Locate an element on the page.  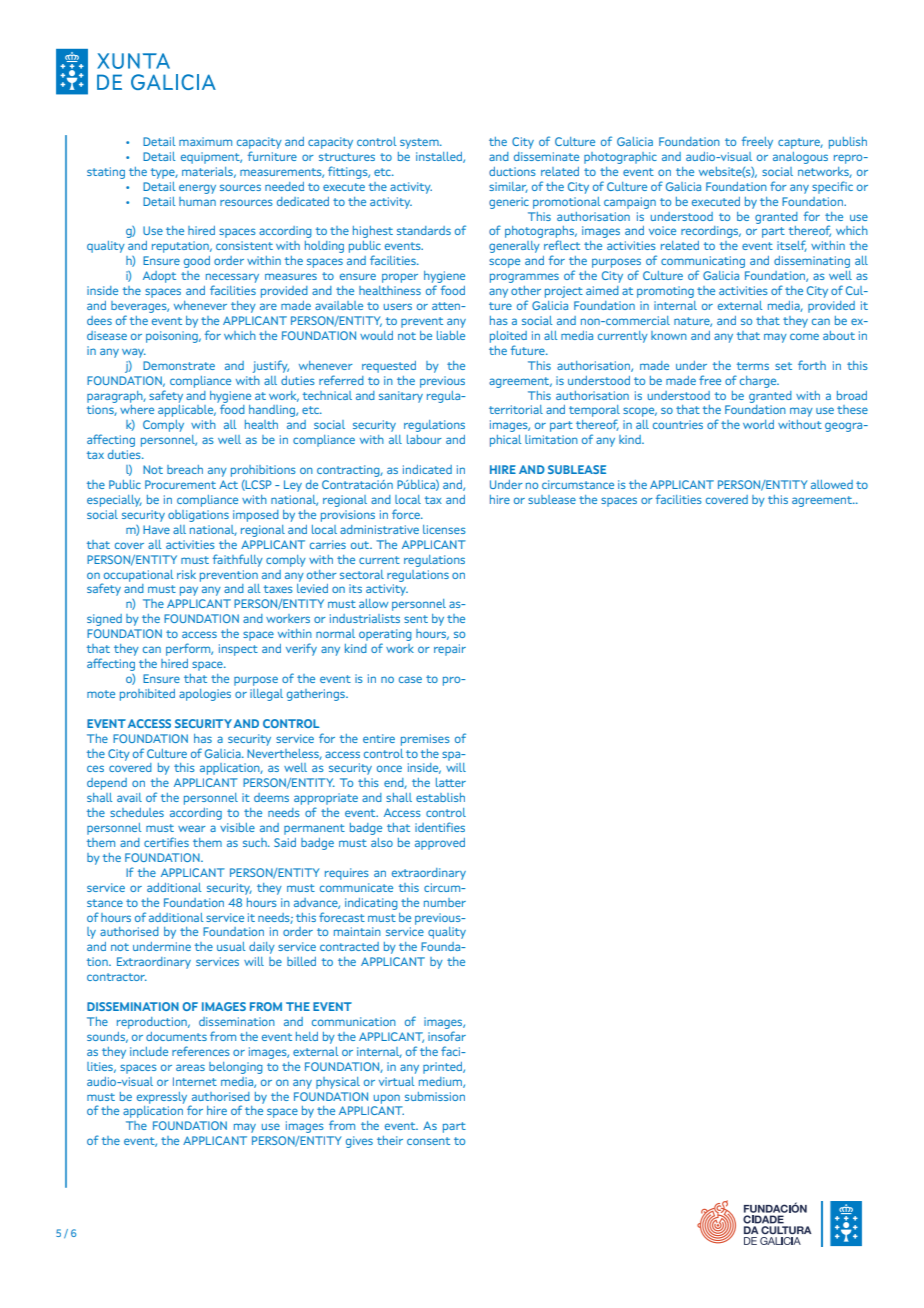
world is located at coordinates (758, 424).
